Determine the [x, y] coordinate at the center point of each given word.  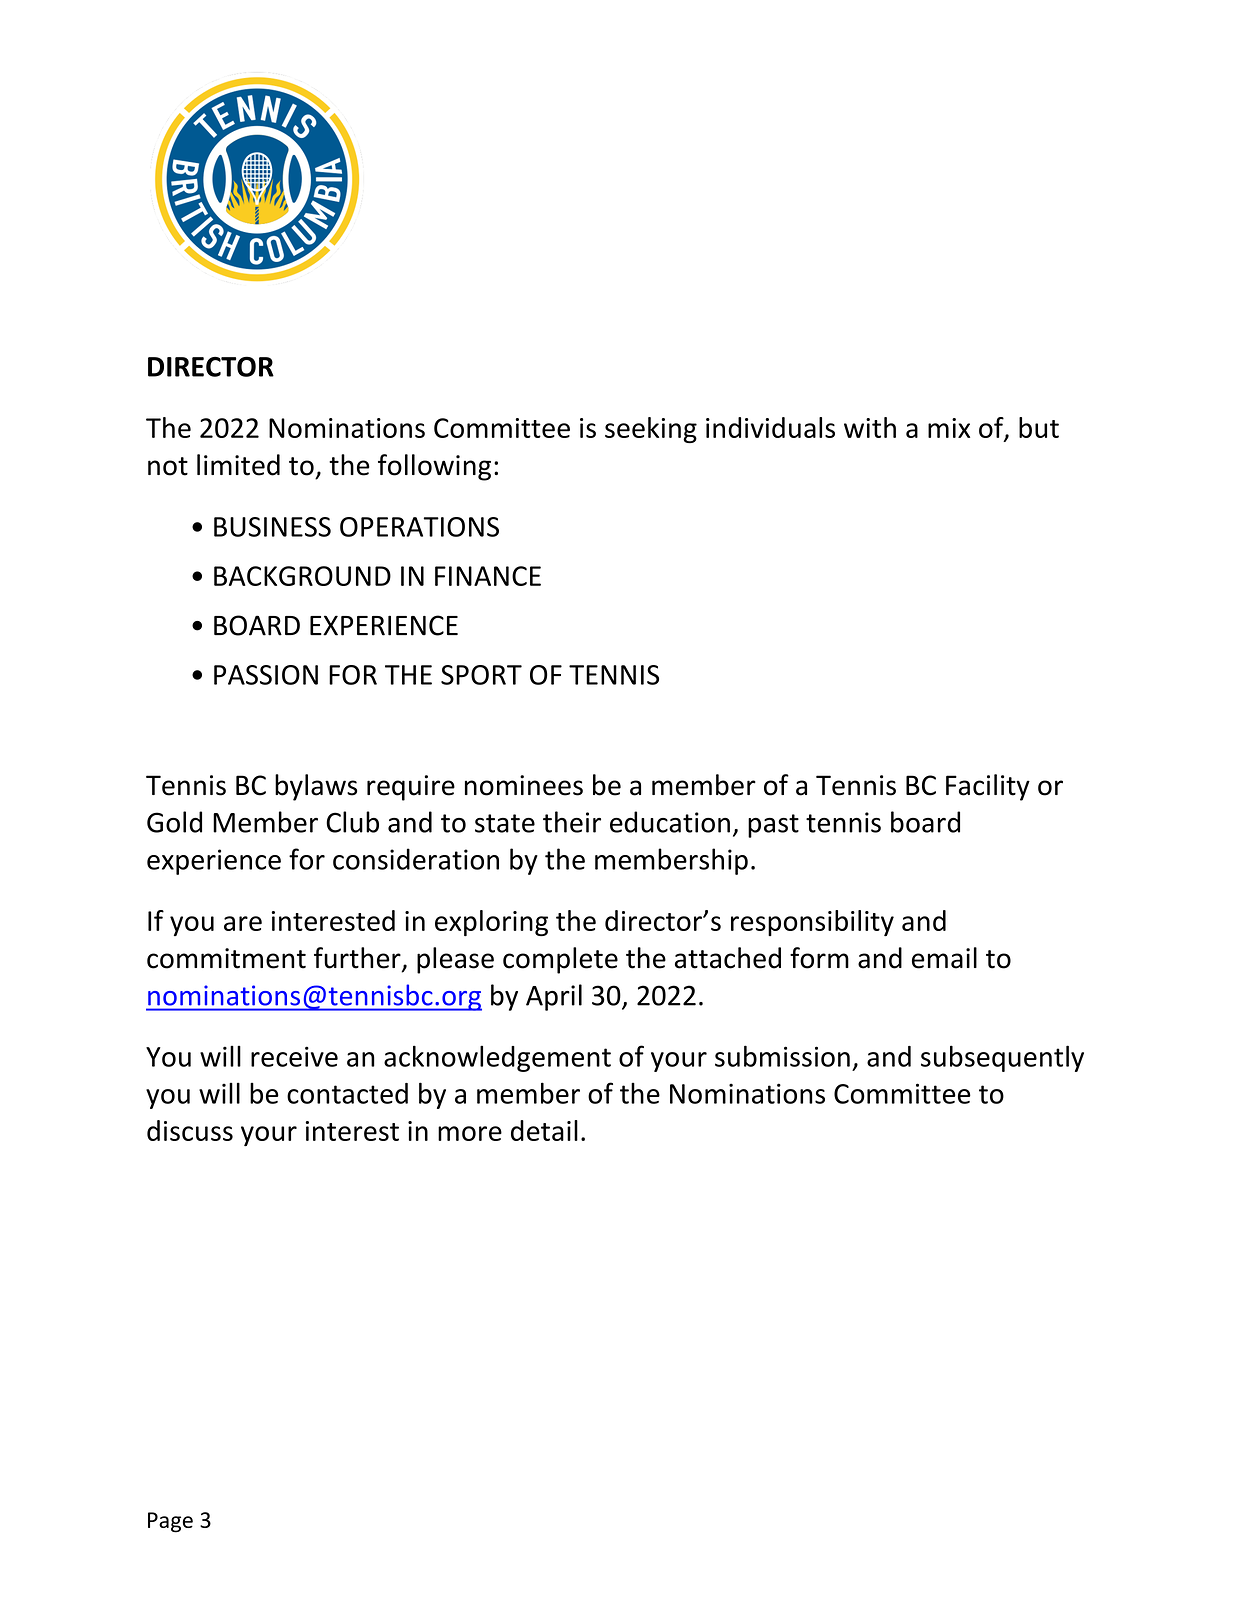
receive [294, 1056]
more [470, 1133]
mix [949, 428]
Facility [988, 787]
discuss [190, 1130]
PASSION [266, 675]
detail [544, 1130]
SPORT [481, 675]
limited [238, 465]
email [944, 958]
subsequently [1002, 1058]
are [243, 923]
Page [170, 1522]
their [572, 822]
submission [782, 1056]
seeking [651, 430]
